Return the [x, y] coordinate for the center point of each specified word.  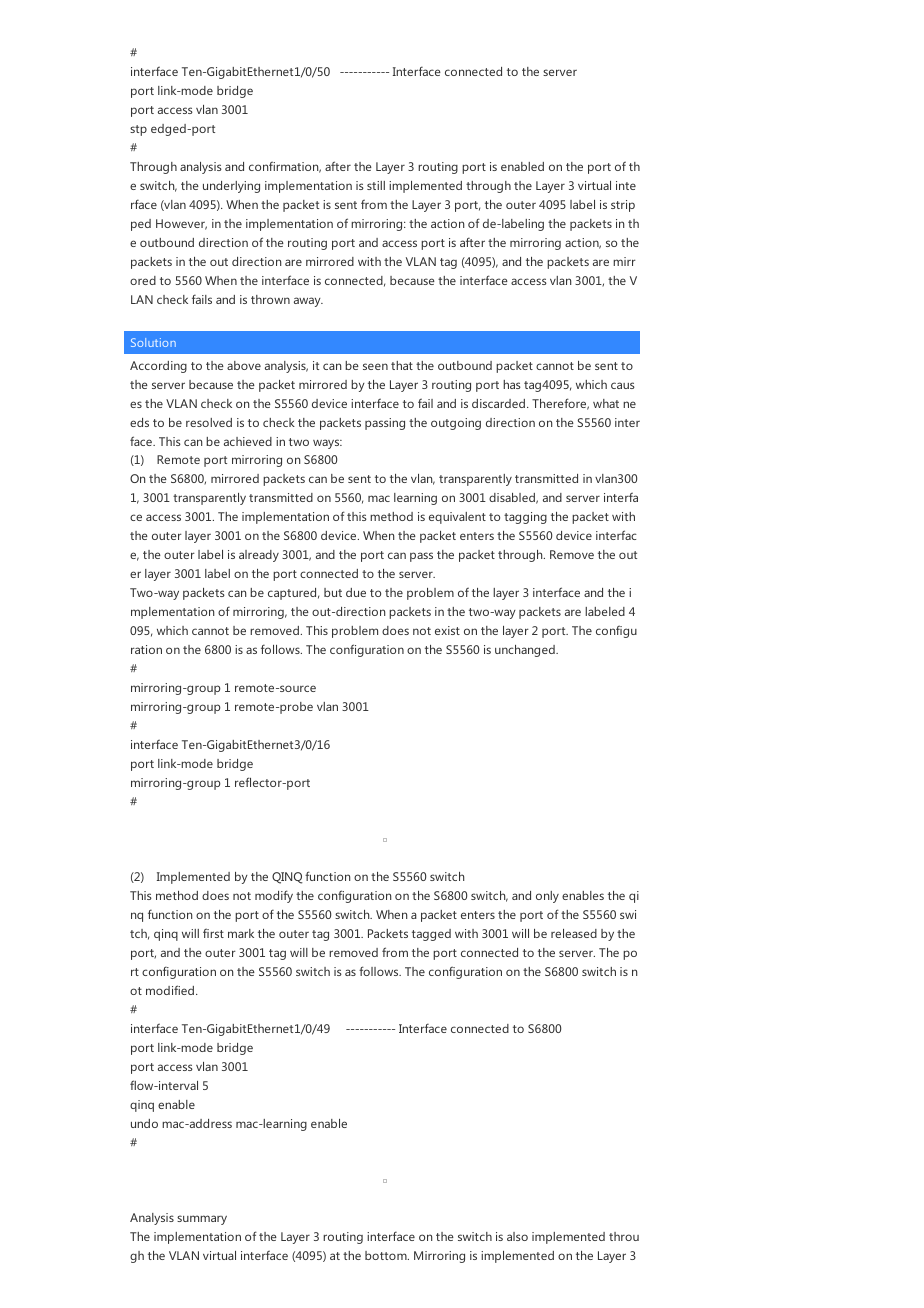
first [213, 933]
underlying [231, 187]
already [259, 556]
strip [623, 206]
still [376, 185]
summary [202, 1220]
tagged [431, 935]
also [517, 1236]
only [547, 897]
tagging [525, 518]
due [356, 592]
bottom [387, 1255]
